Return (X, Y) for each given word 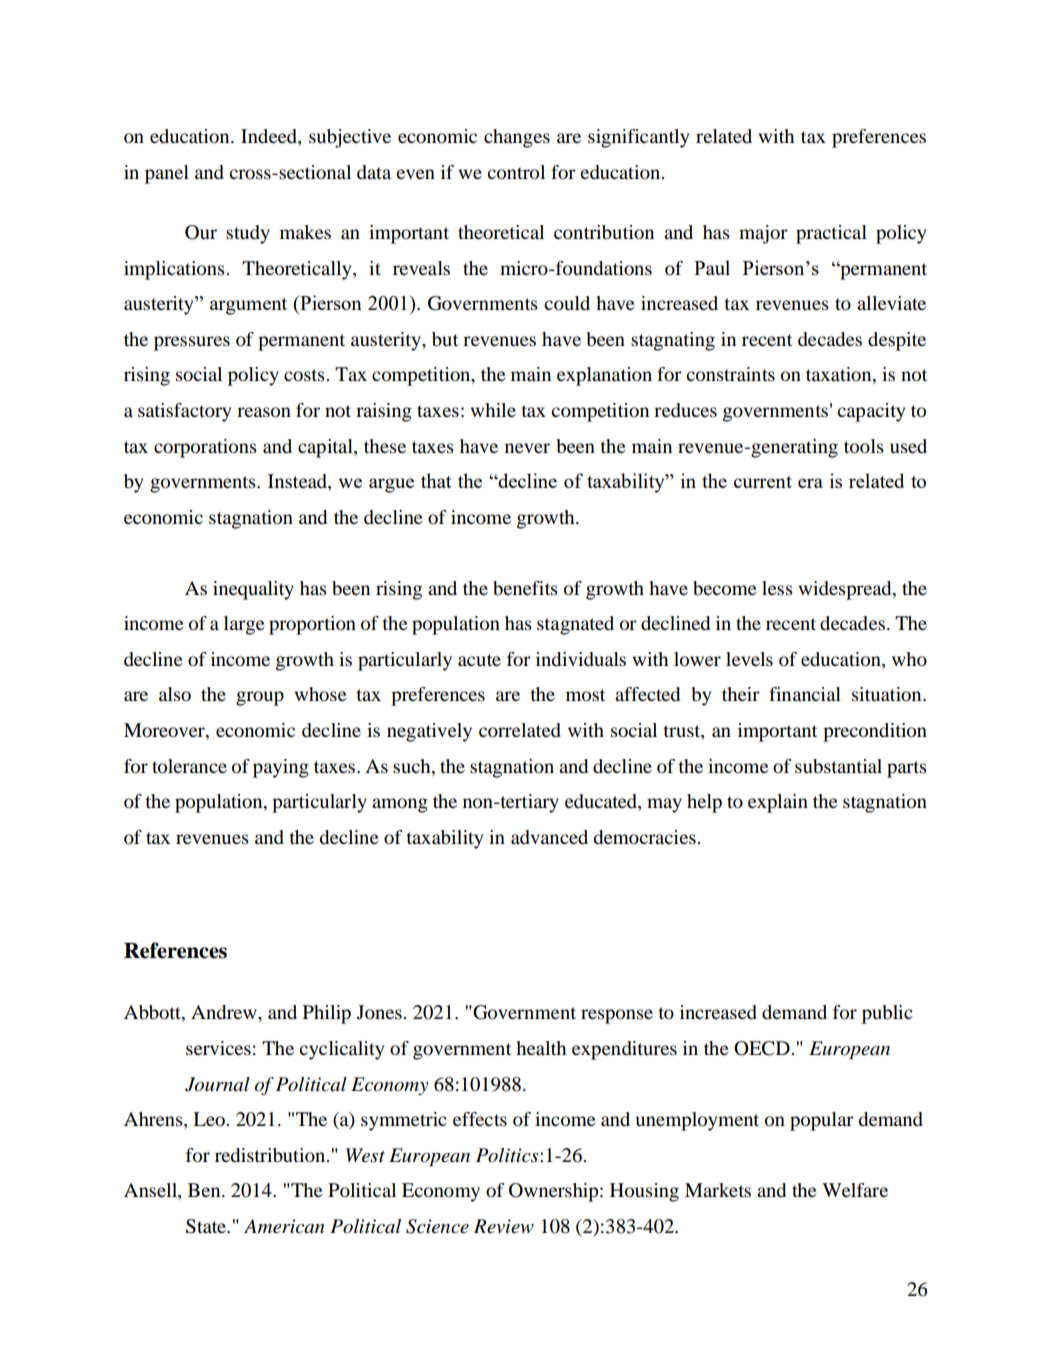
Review (504, 1226)
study (248, 234)
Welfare (855, 1190)
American (284, 1226)
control (516, 172)
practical (831, 234)
